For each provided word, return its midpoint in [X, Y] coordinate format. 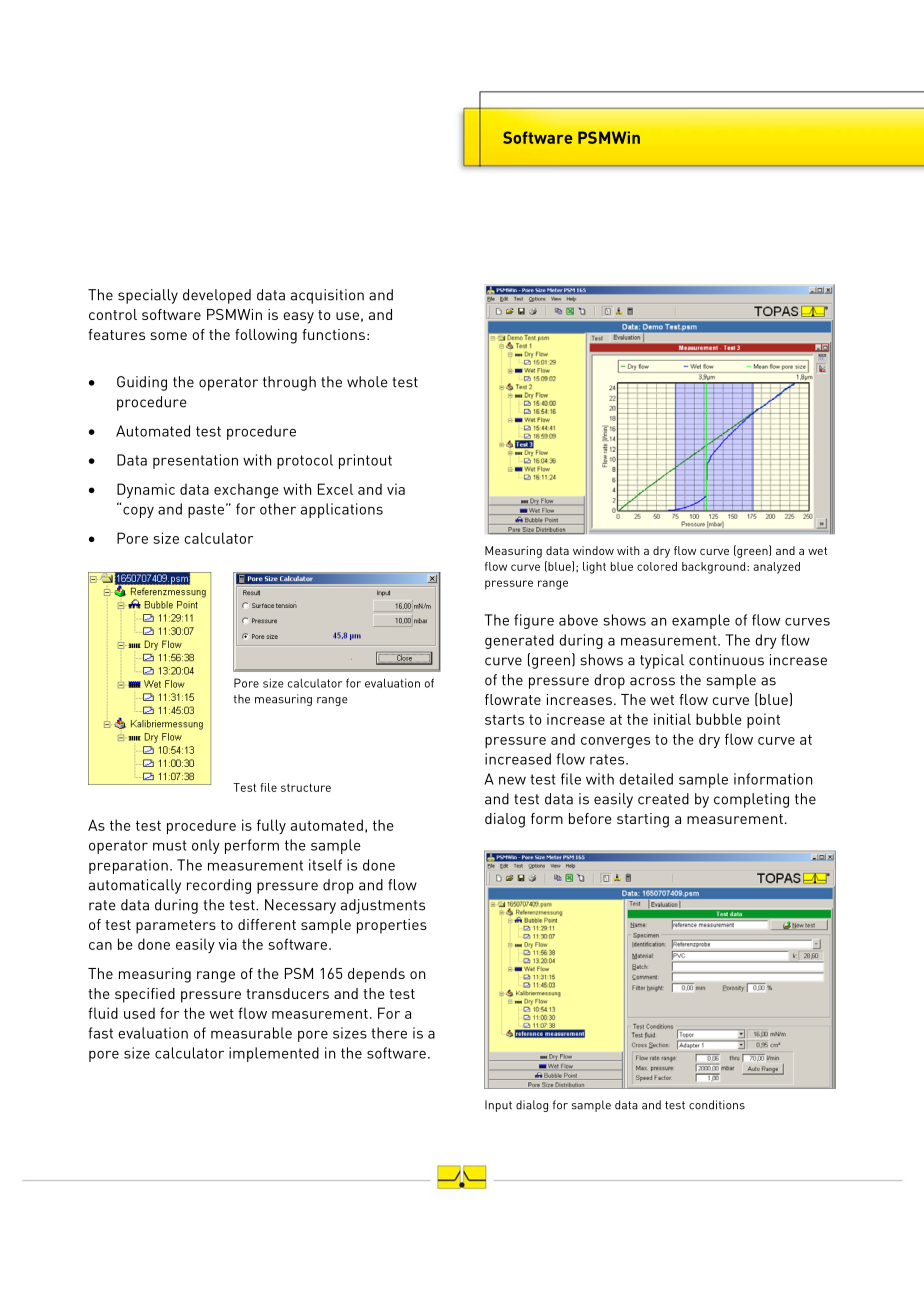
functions [333, 334]
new [512, 780]
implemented [274, 1054]
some [169, 336]
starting [643, 820]
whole [367, 382]
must [170, 845]
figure [534, 621]
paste [206, 511]
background [715, 568]
